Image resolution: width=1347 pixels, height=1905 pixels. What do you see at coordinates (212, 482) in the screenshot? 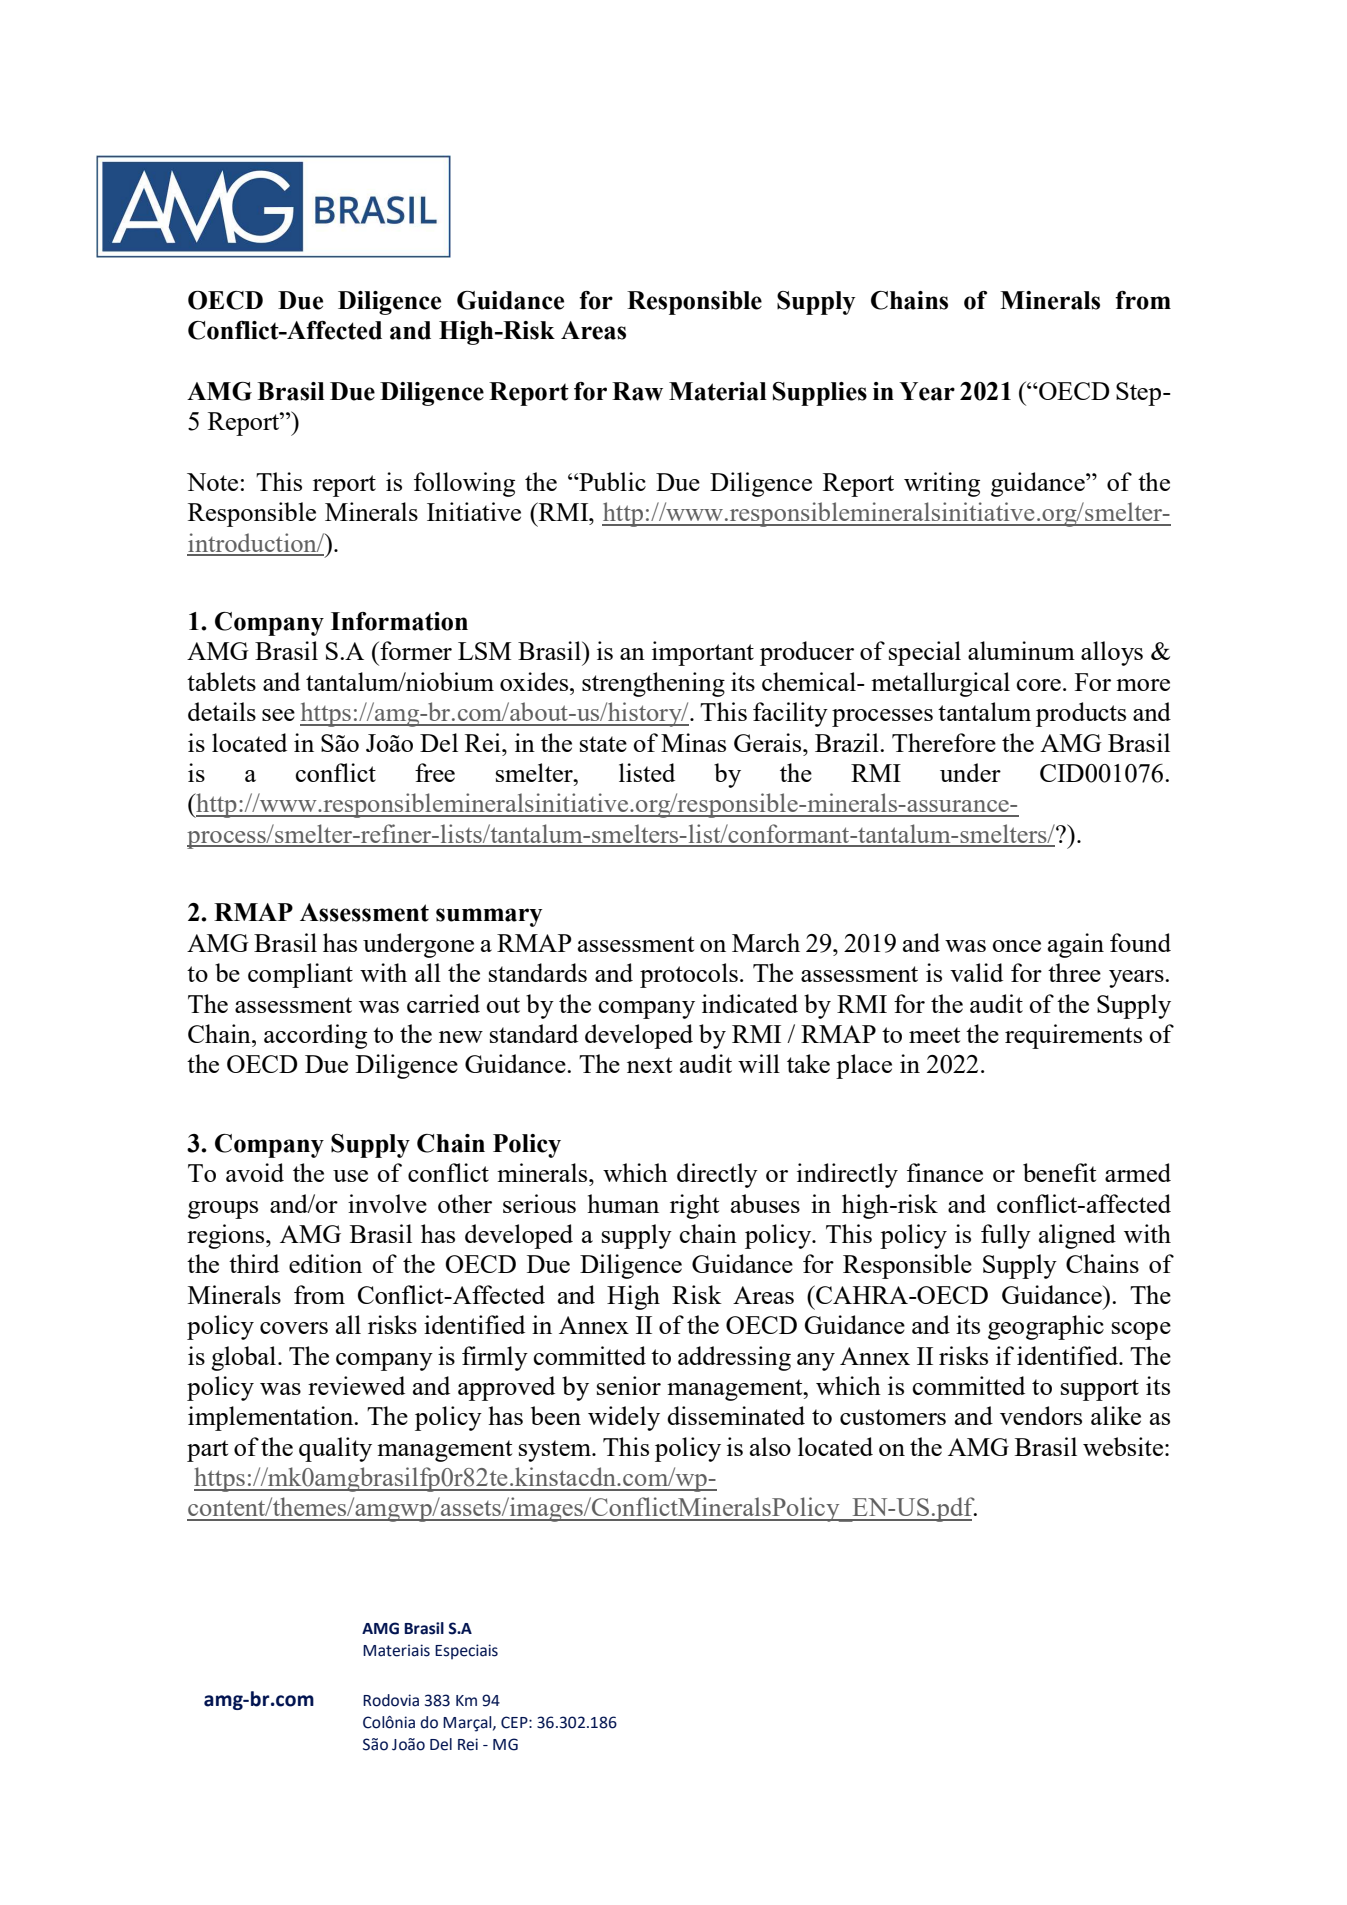
I see `Note` at bounding box center [212, 482].
